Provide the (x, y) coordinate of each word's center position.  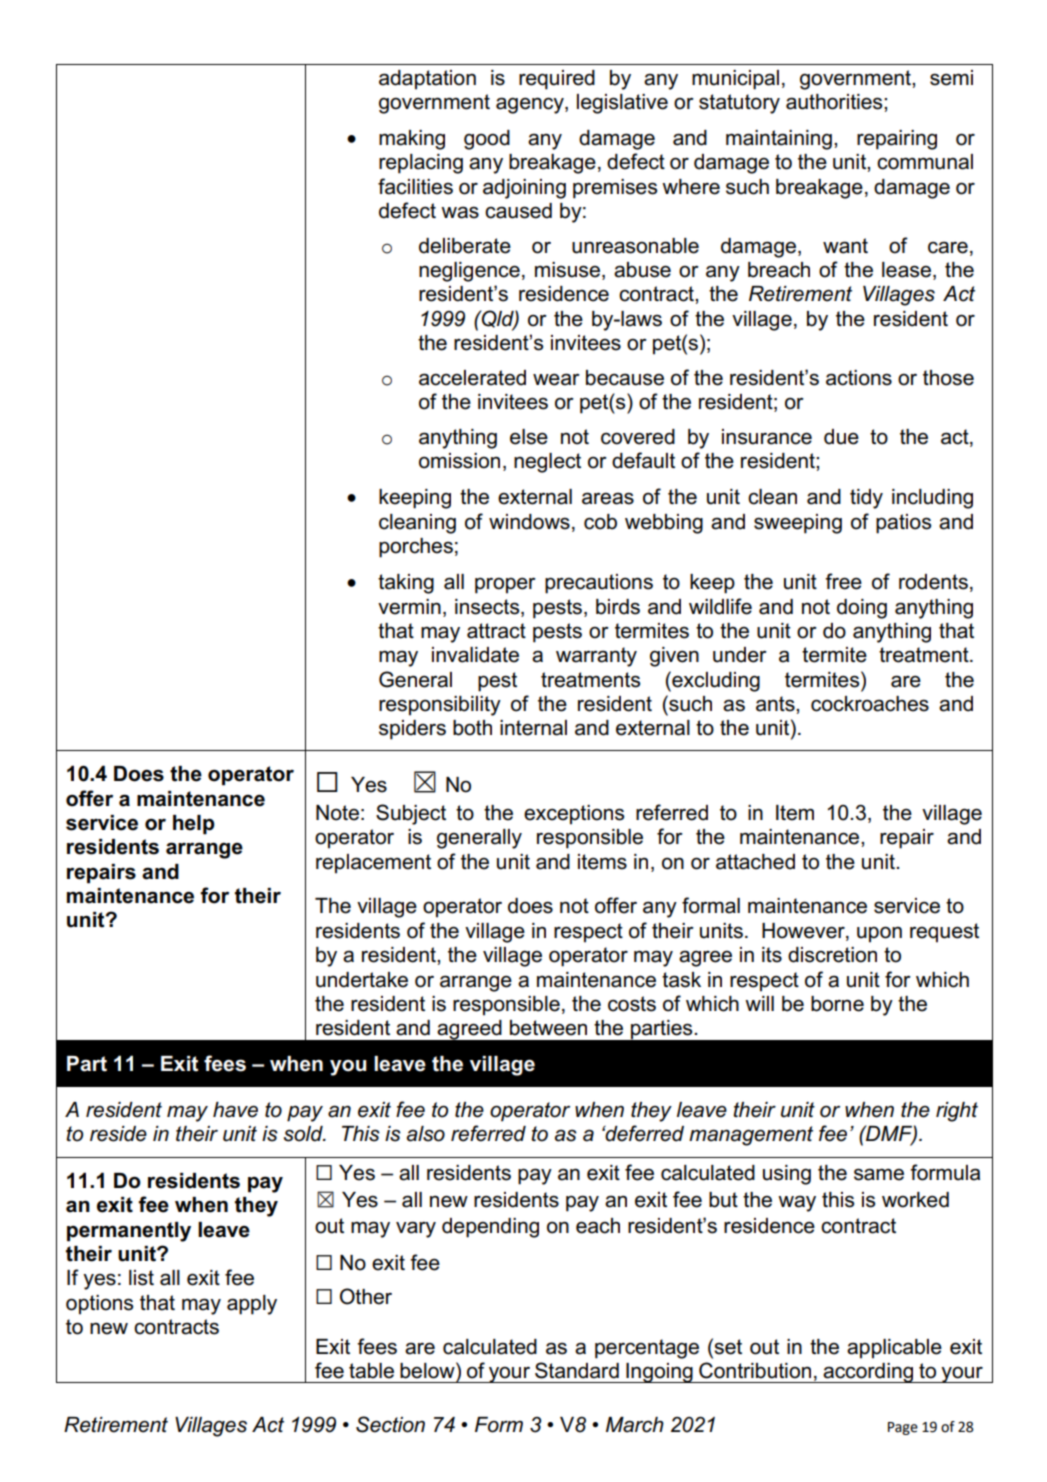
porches (416, 548)
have (235, 1110)
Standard (577, 1370)
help (194, 825)
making (412, 140)
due (841, 437)
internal (533, 728)
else (529, 437)
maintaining (779, 140)
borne (837, 1004)
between (548, 1028)
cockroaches (870, 704)
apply (252, 1305)
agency (531, 105)
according (868, 1373)
